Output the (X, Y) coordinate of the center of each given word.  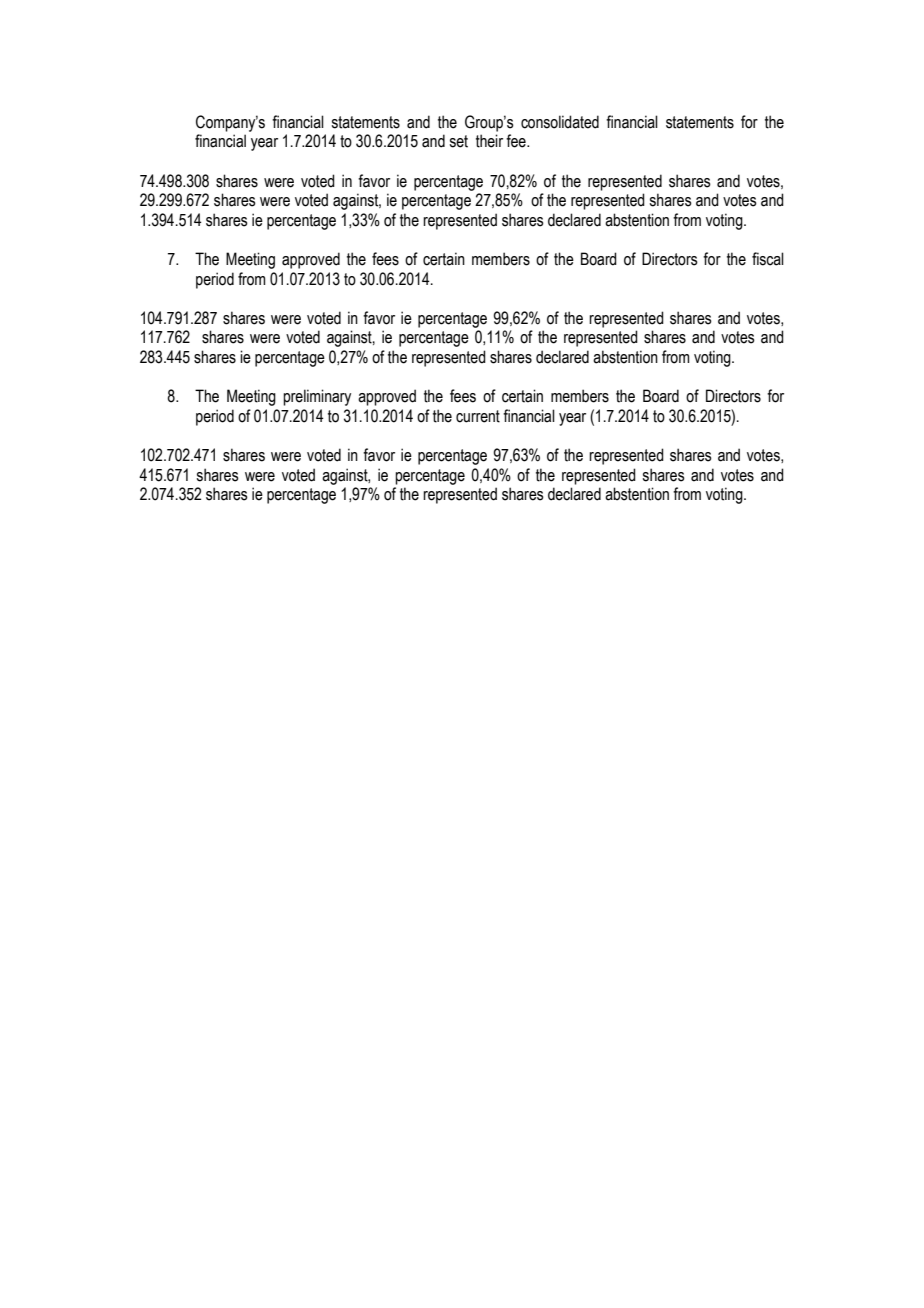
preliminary (317, 397)
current (478, 416)
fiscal (768, 259)
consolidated (560, 122)
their (489, 141)
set (458, 141)
